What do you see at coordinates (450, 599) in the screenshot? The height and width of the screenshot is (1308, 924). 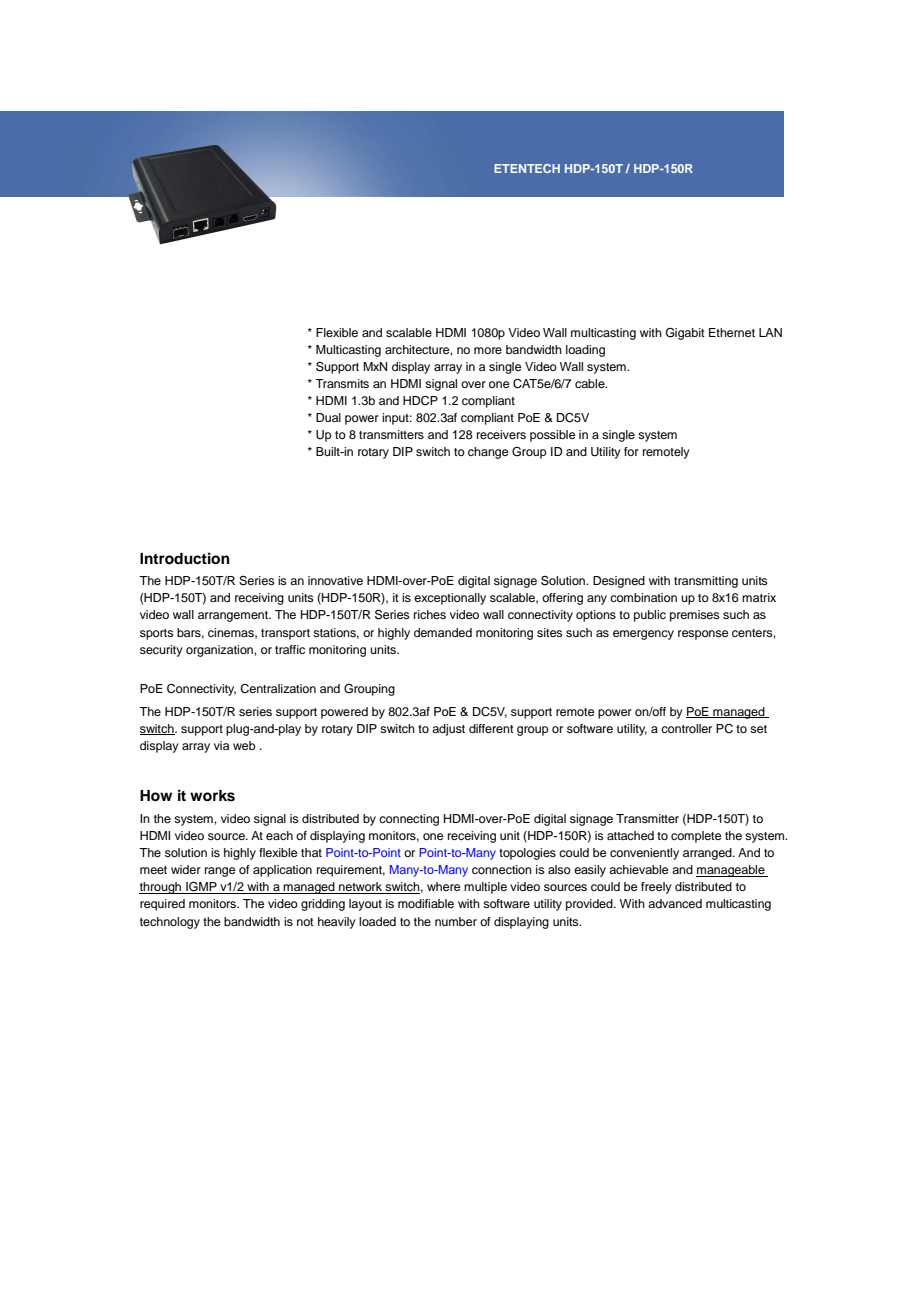 I see `exceptionally` at bounding box center [450, 599].
